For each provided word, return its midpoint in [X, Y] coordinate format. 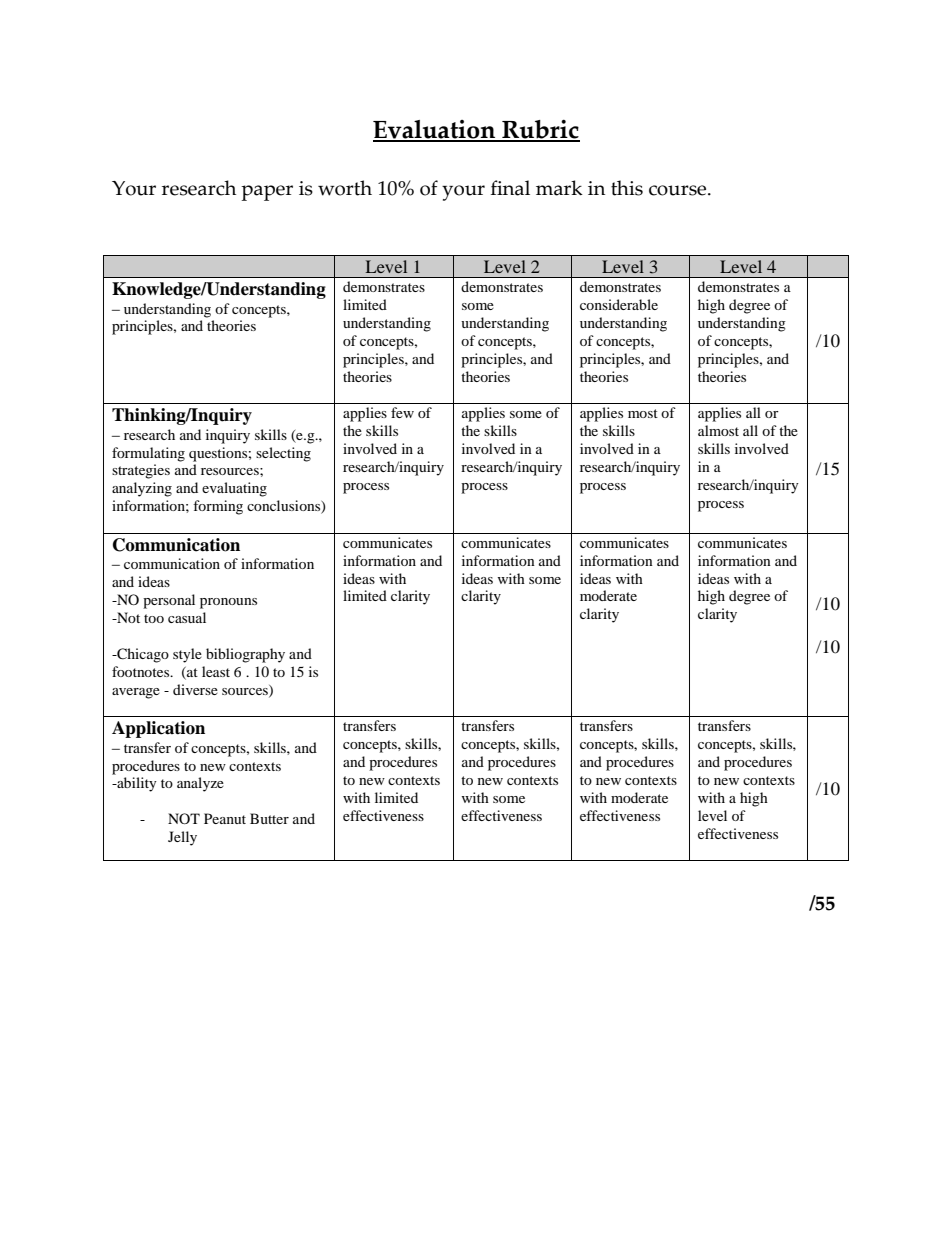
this [627, 188]
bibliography [245, 655]
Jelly [182, 838]
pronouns [228, 603]
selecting [283, 454]
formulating [148, 454]
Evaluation [435, 130]
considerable [619, 304]
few [402, 412]
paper [267, 193]
